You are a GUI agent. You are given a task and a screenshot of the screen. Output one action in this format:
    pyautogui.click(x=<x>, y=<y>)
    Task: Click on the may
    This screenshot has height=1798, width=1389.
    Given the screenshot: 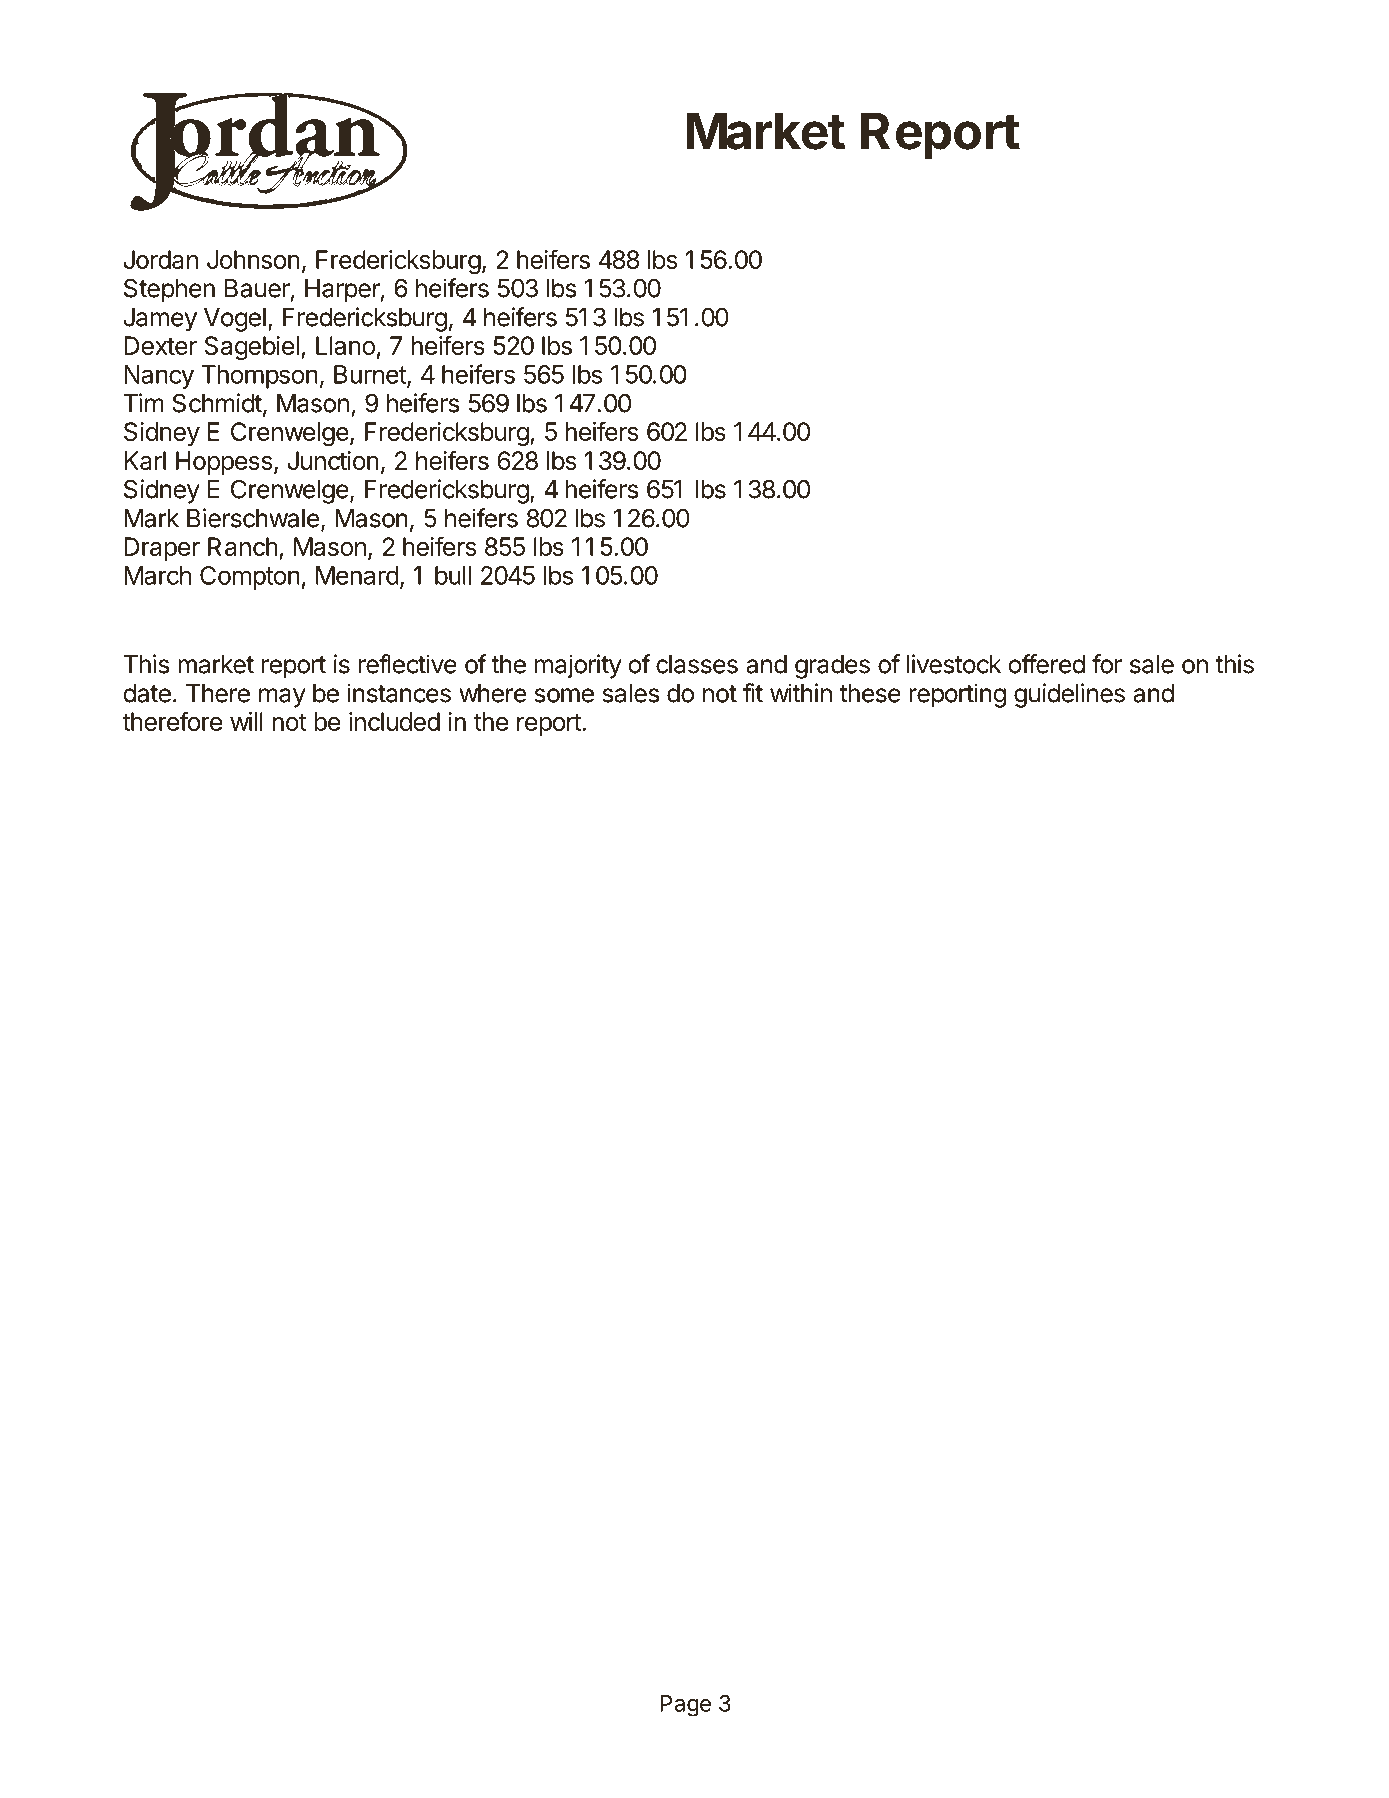 What is the action you would take?
    pyautogui.click(x=282, y=698)
